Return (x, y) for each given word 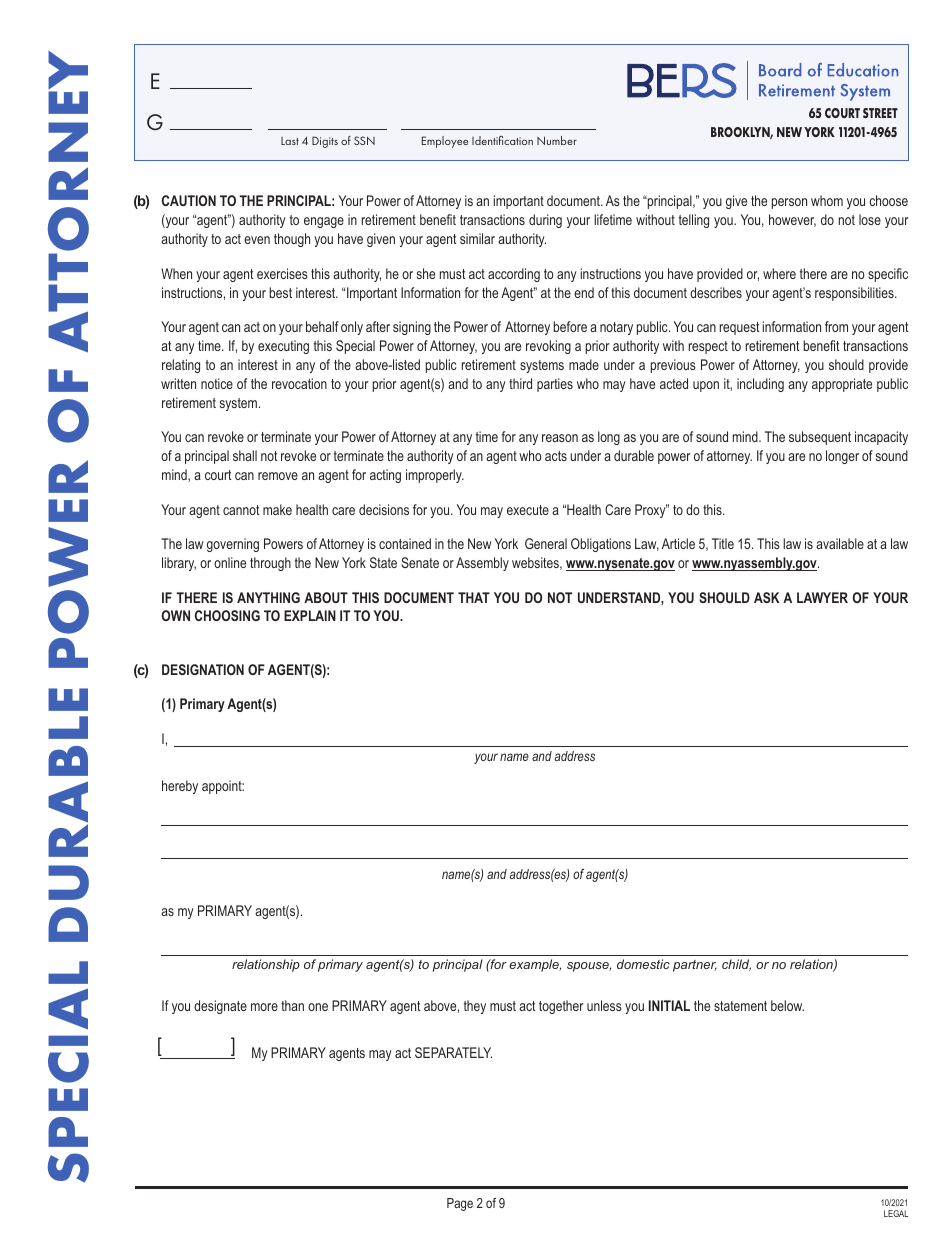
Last (290, 141)
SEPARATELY (453, 1052)
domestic (643, 964)
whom (827, 200)
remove (278, 476)
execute (528, 510)
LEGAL (896, 1213)
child (736, 965)
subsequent (820, 438)
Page (460, 1204)
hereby (180, 787)
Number (557, 140)
